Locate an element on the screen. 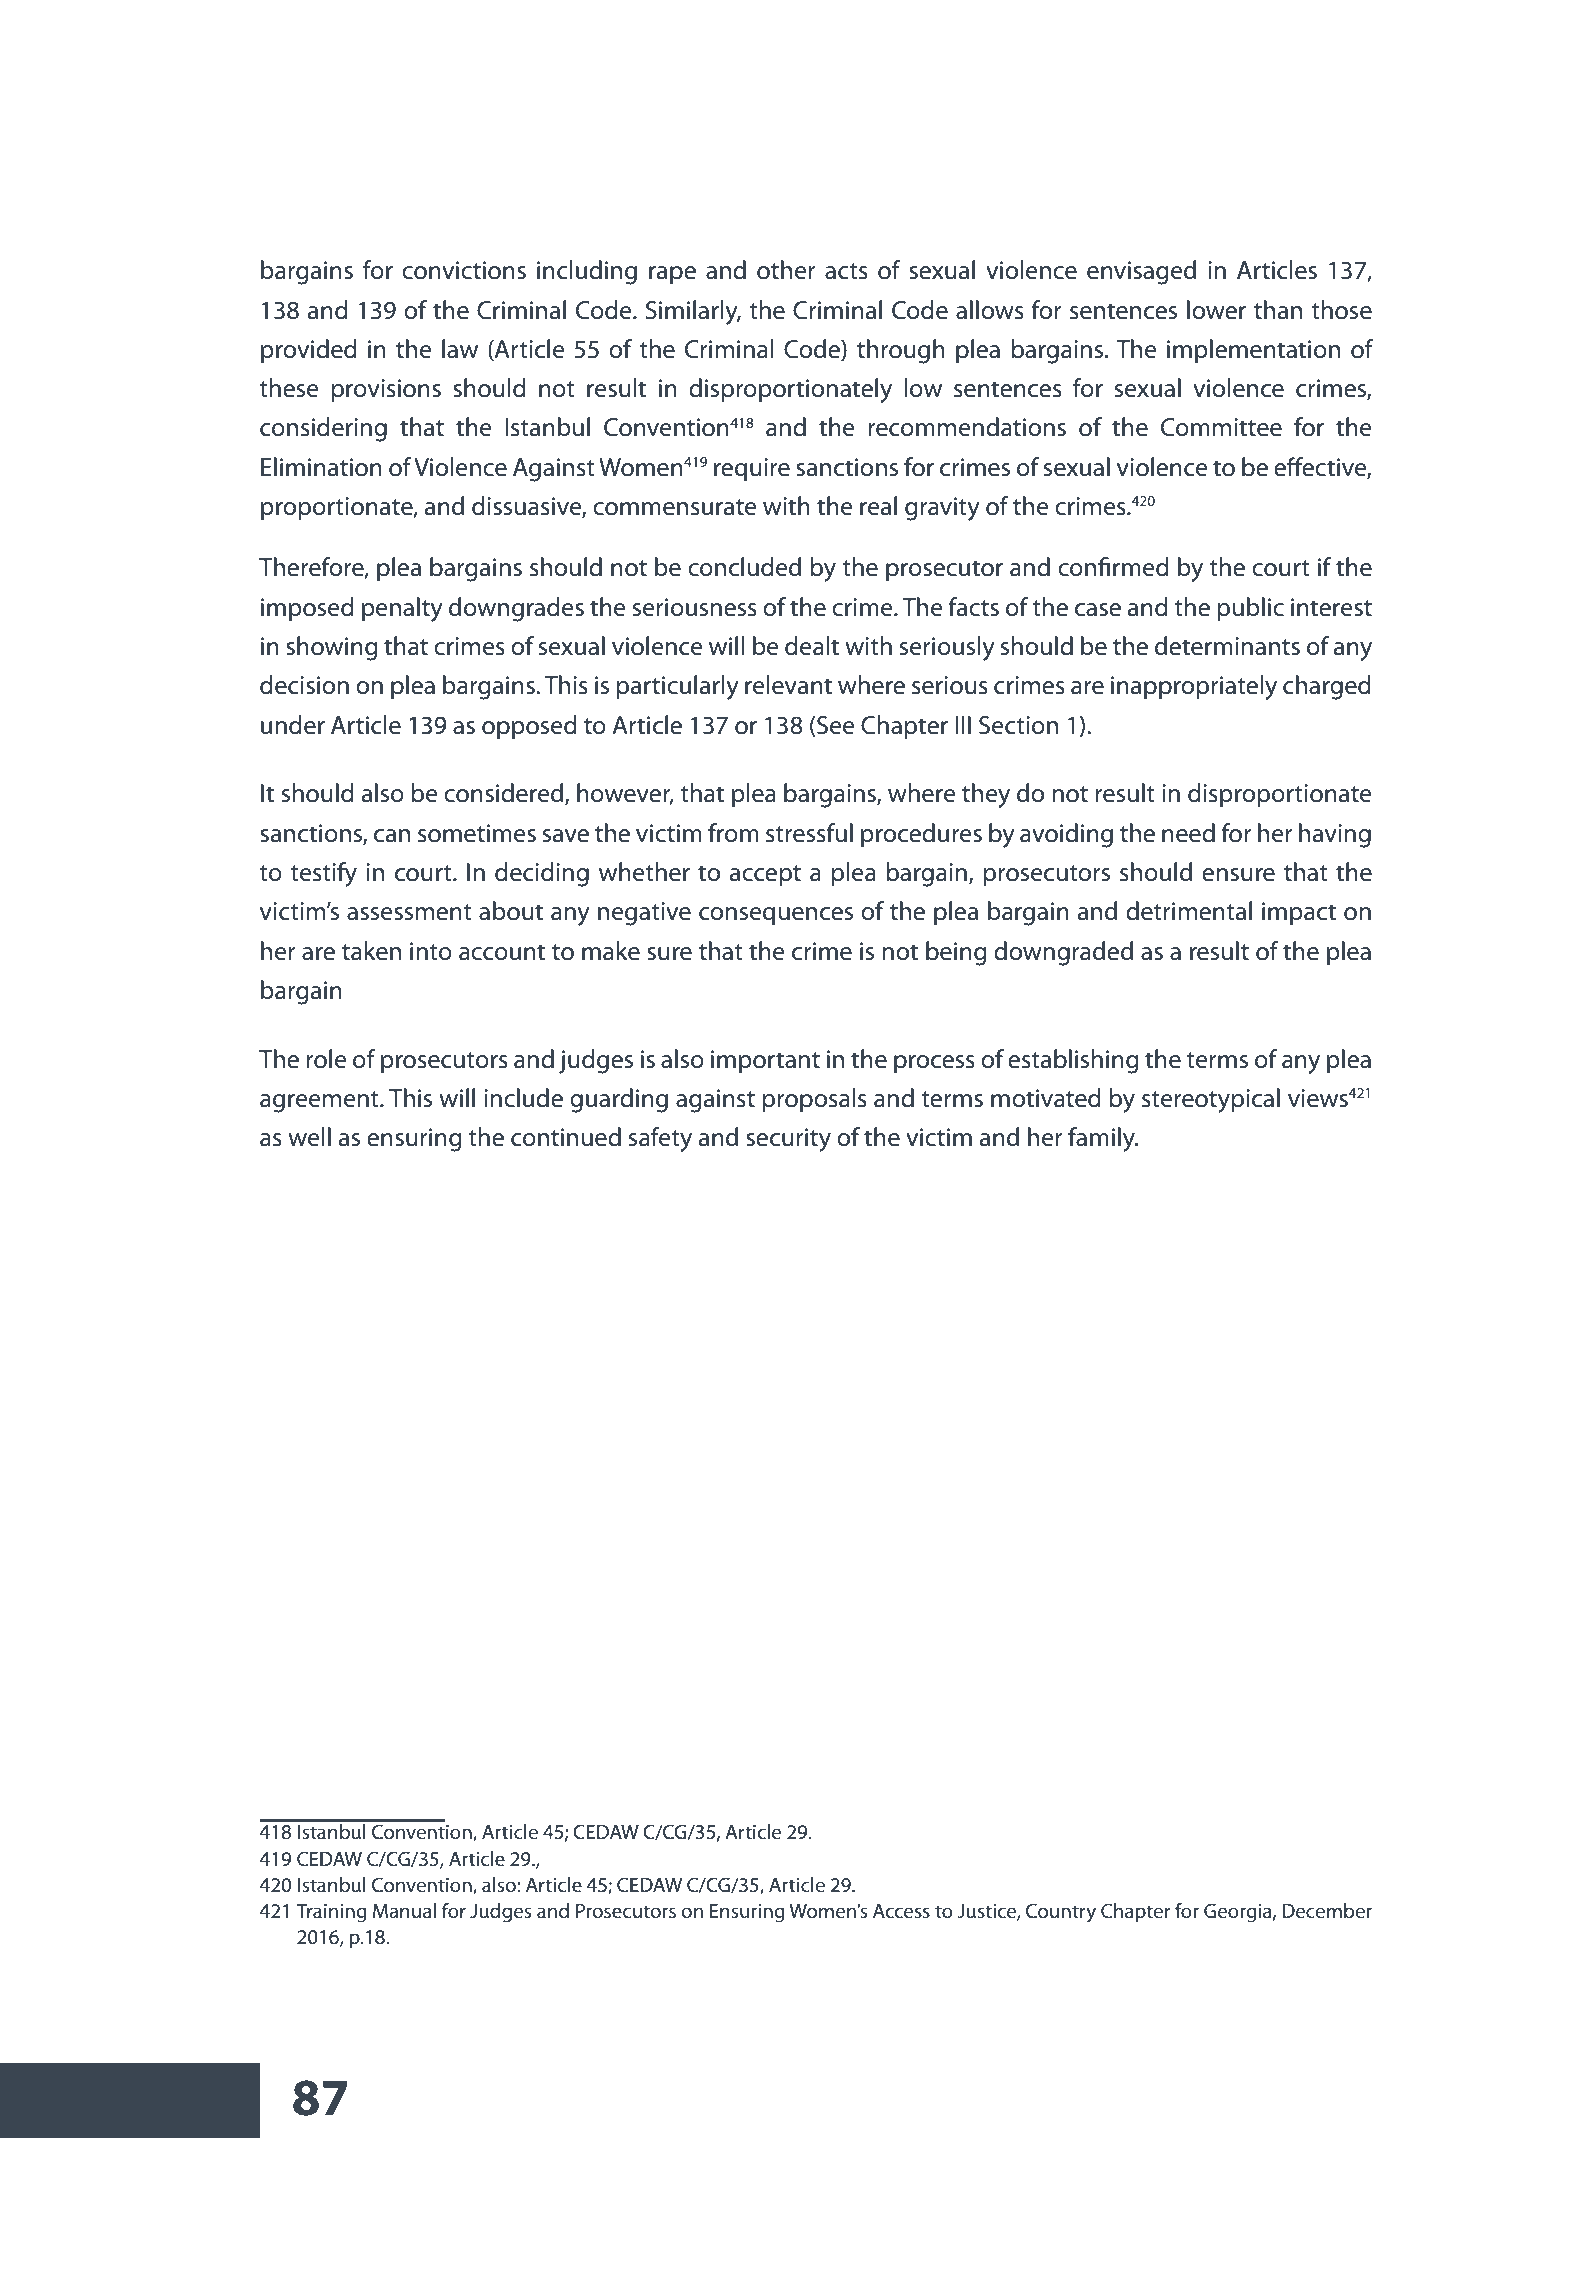 This screenshot has width=1595, height=2278. lower is located at coordinates (1216, 310).
